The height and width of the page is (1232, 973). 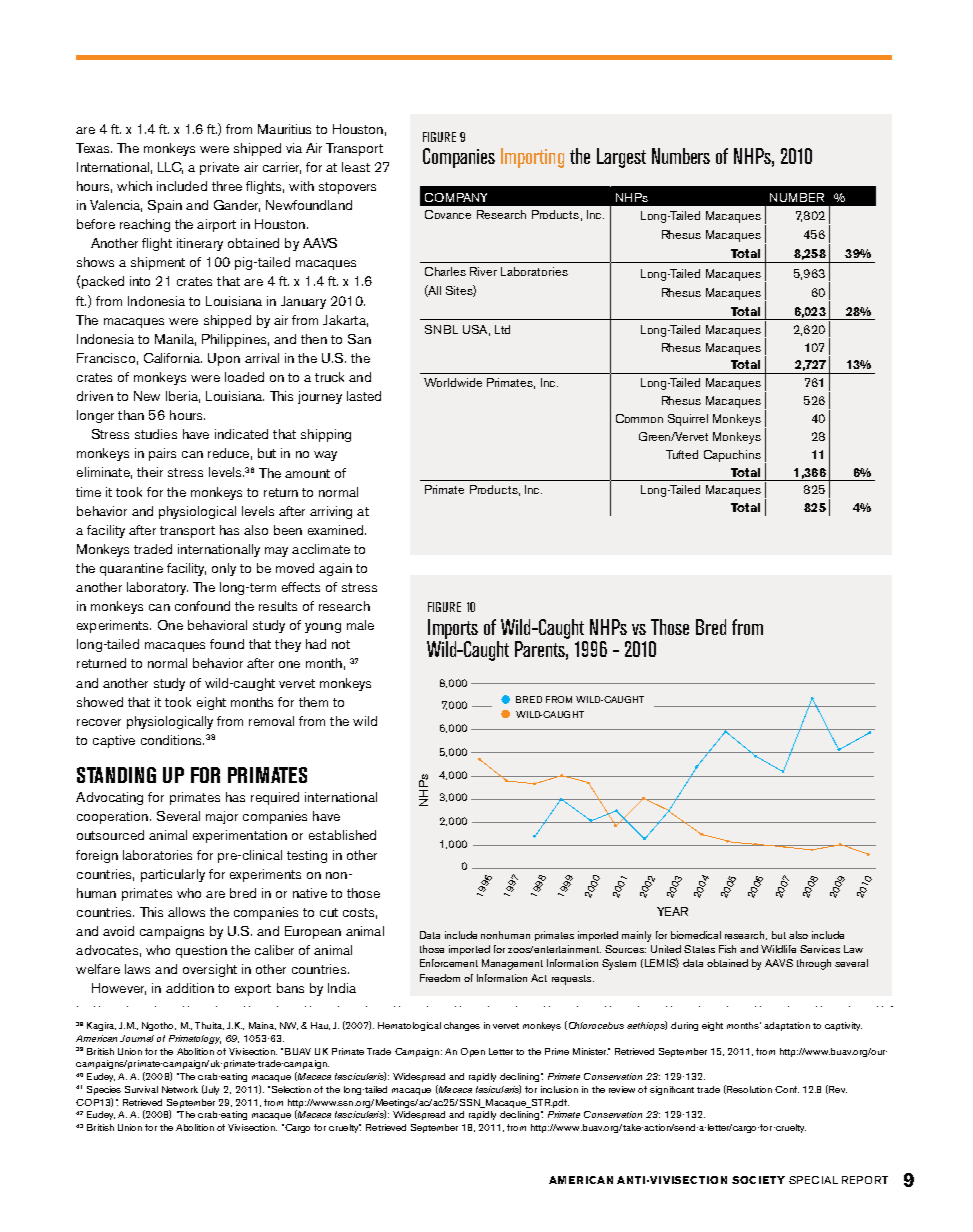 I want to click on Network, so click(x=180, y=1089).
